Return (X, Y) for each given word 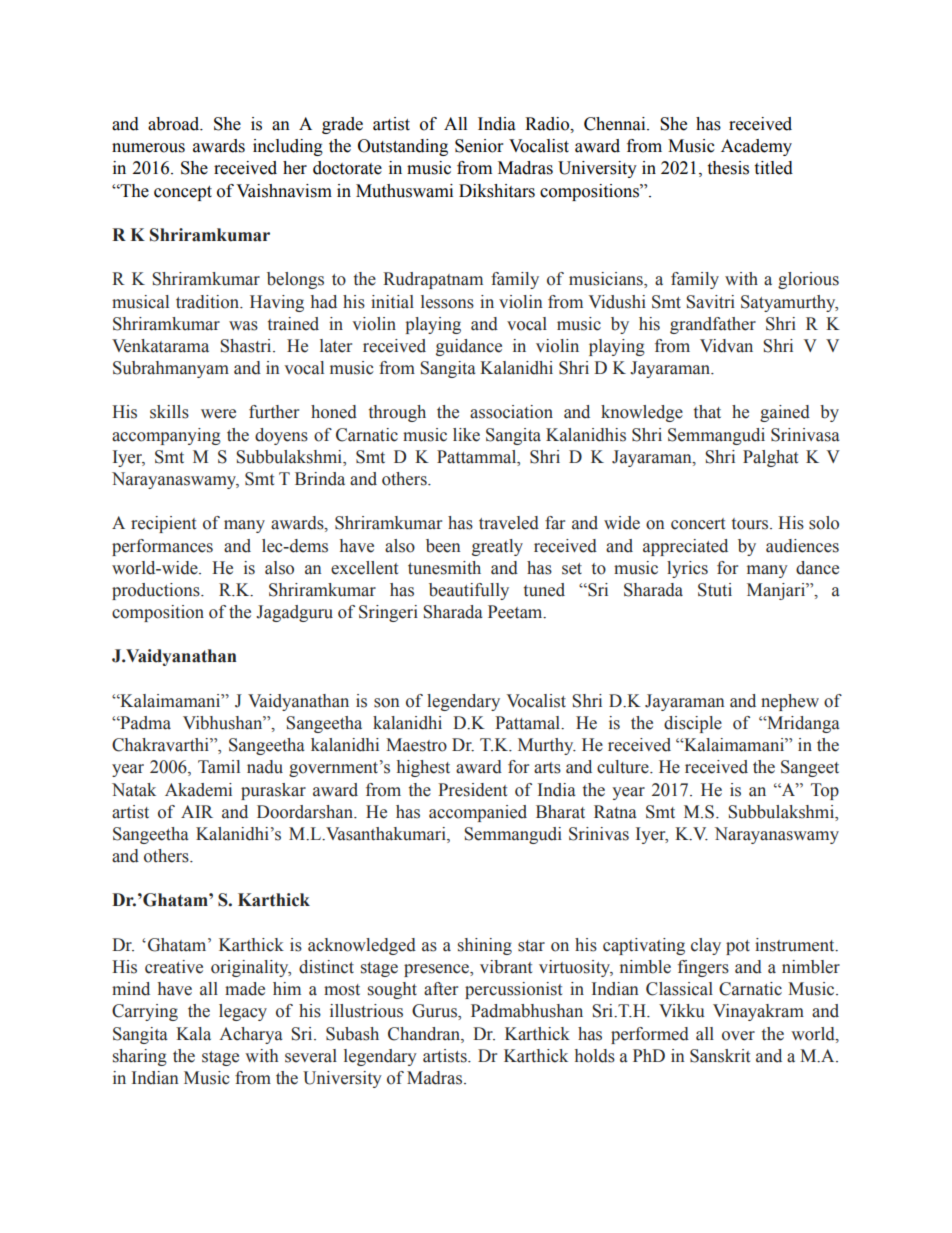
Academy (756, 147)
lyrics (687, 569)
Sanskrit (720, 1056)
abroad (175, 124)
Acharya (251, 1035)
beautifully (469, 591)
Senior (479, 146)
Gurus (435, 1012)
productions (157, 591)
